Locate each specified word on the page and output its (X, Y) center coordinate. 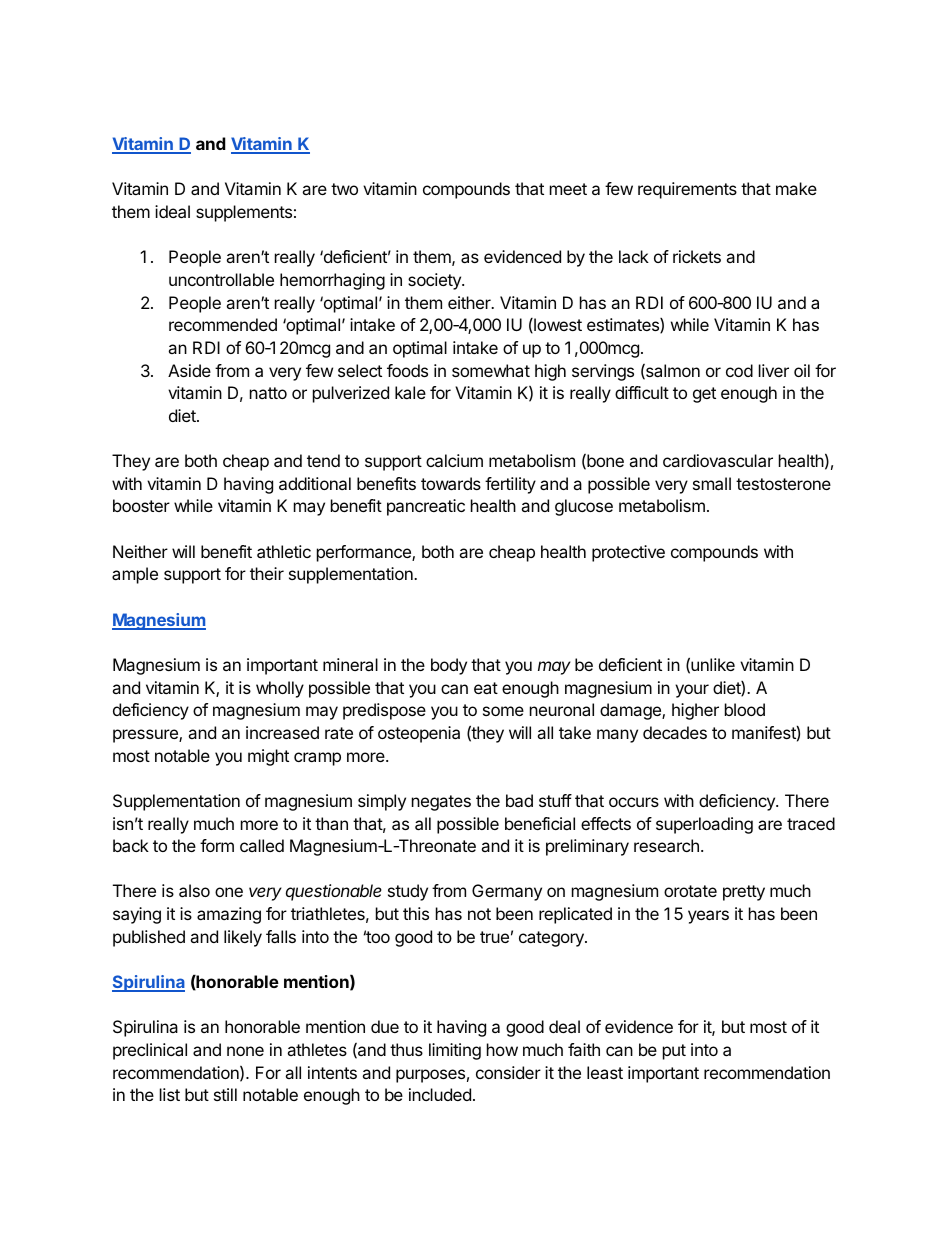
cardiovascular (718, 460)
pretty (744, 893)
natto (268, 393)
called (262, 845)
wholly (280, 689)
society (435, 281)
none (245, 1051)
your (692, 691)
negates (441, 803)
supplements (244, 213)
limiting (455, 1051)
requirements (687, 190)
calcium (454, 460)
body (449, 666)
